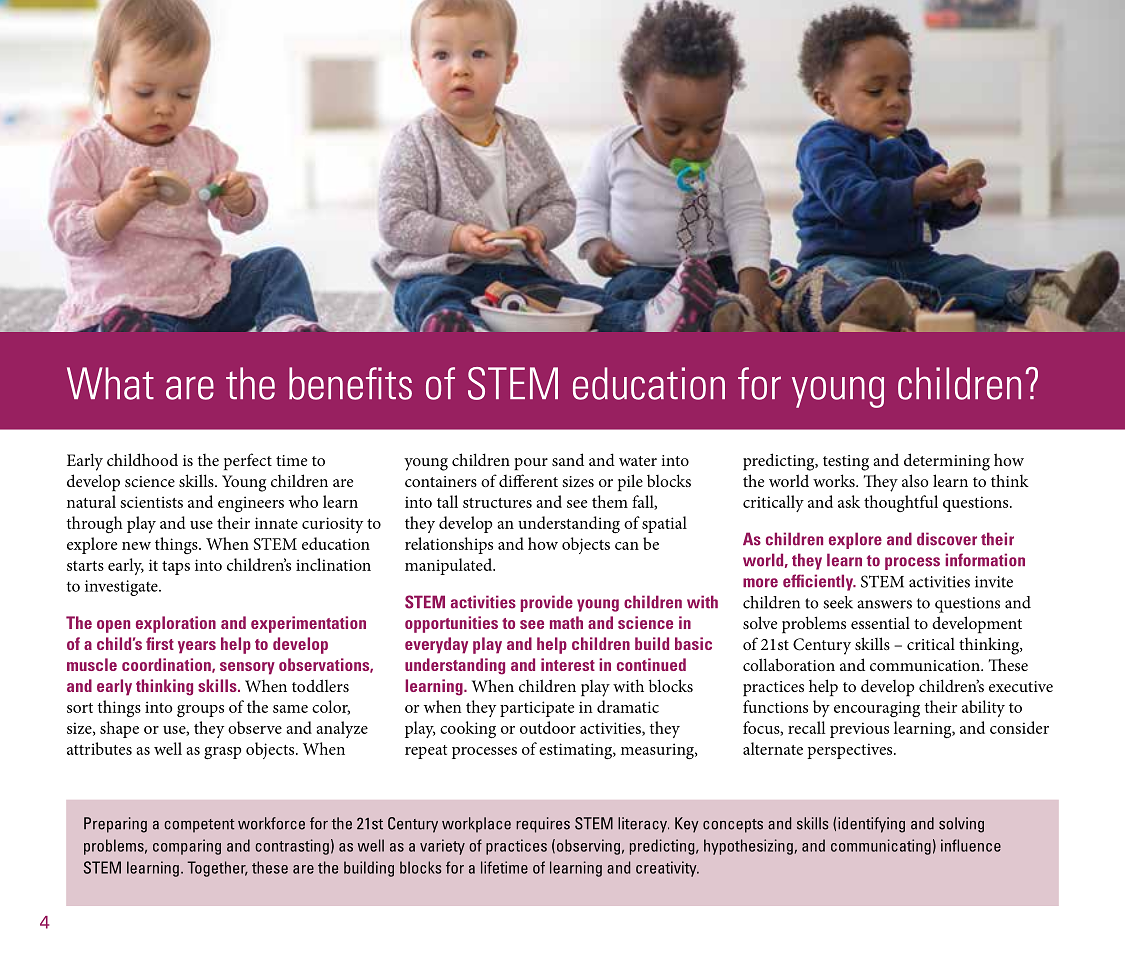 This page has height=959, width=1125. I want to click on determining, so click(947, 462).
